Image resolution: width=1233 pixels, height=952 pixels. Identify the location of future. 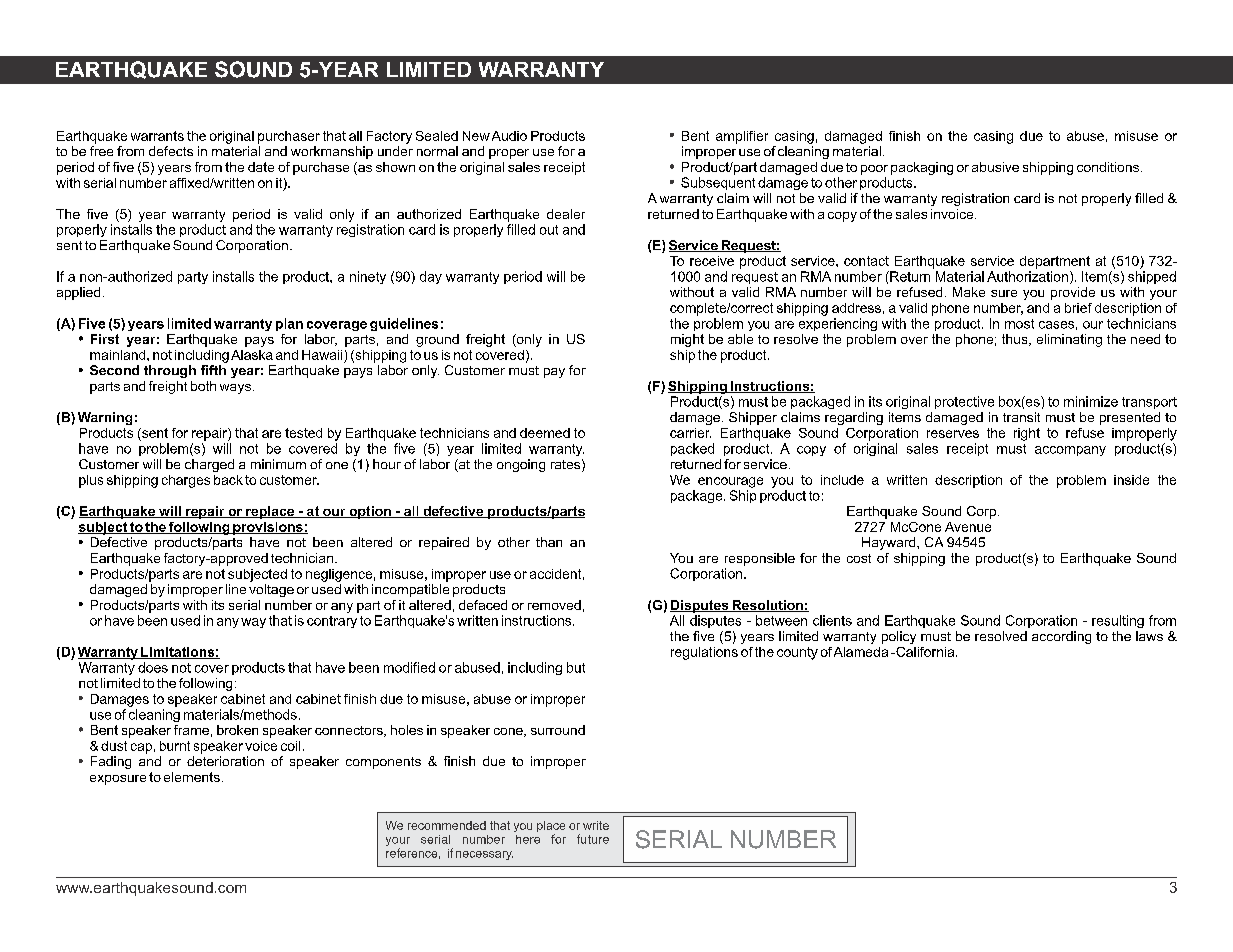
(593, 839).
